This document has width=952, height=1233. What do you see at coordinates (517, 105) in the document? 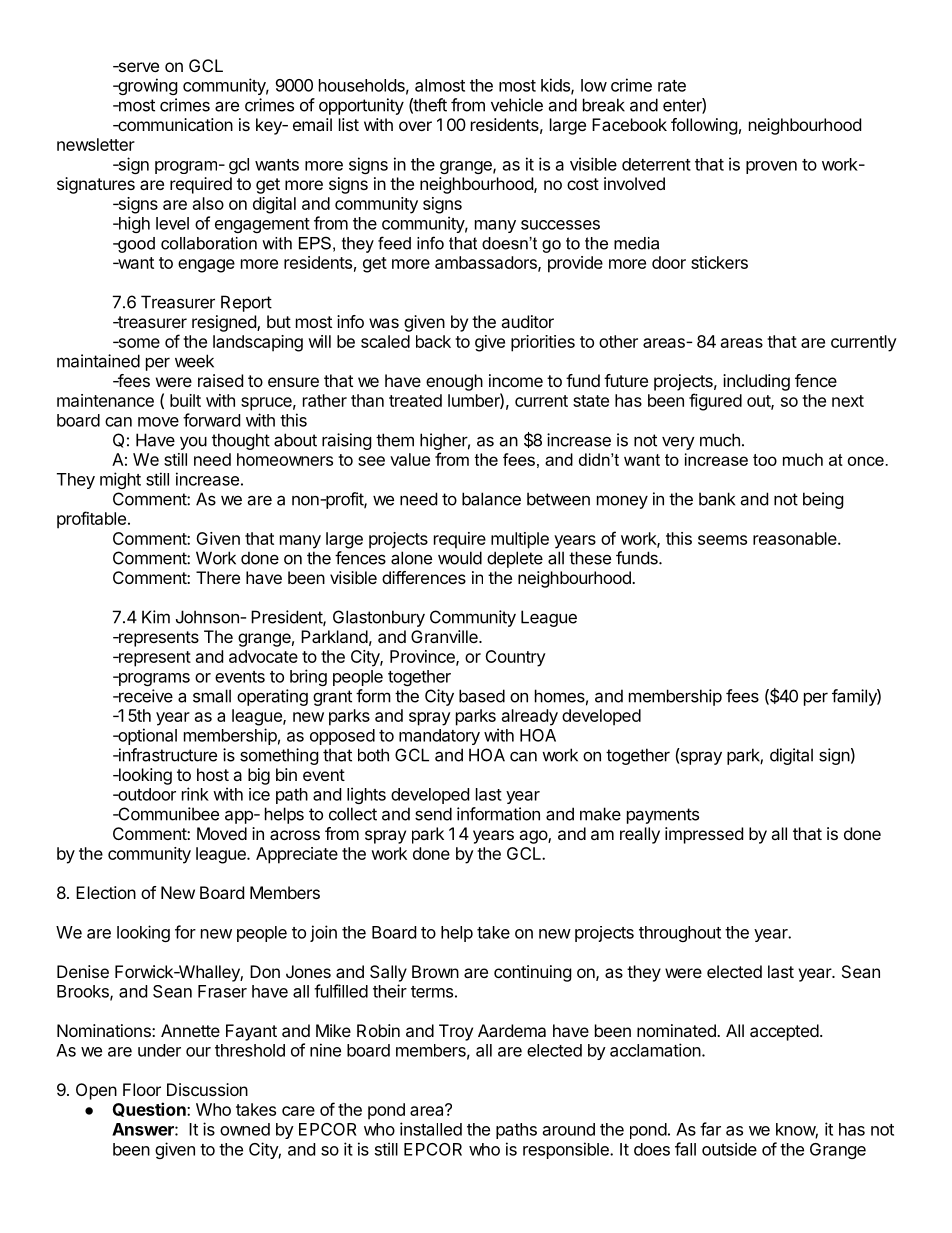
I see `vehicle` at bounding box center [517, 105].
